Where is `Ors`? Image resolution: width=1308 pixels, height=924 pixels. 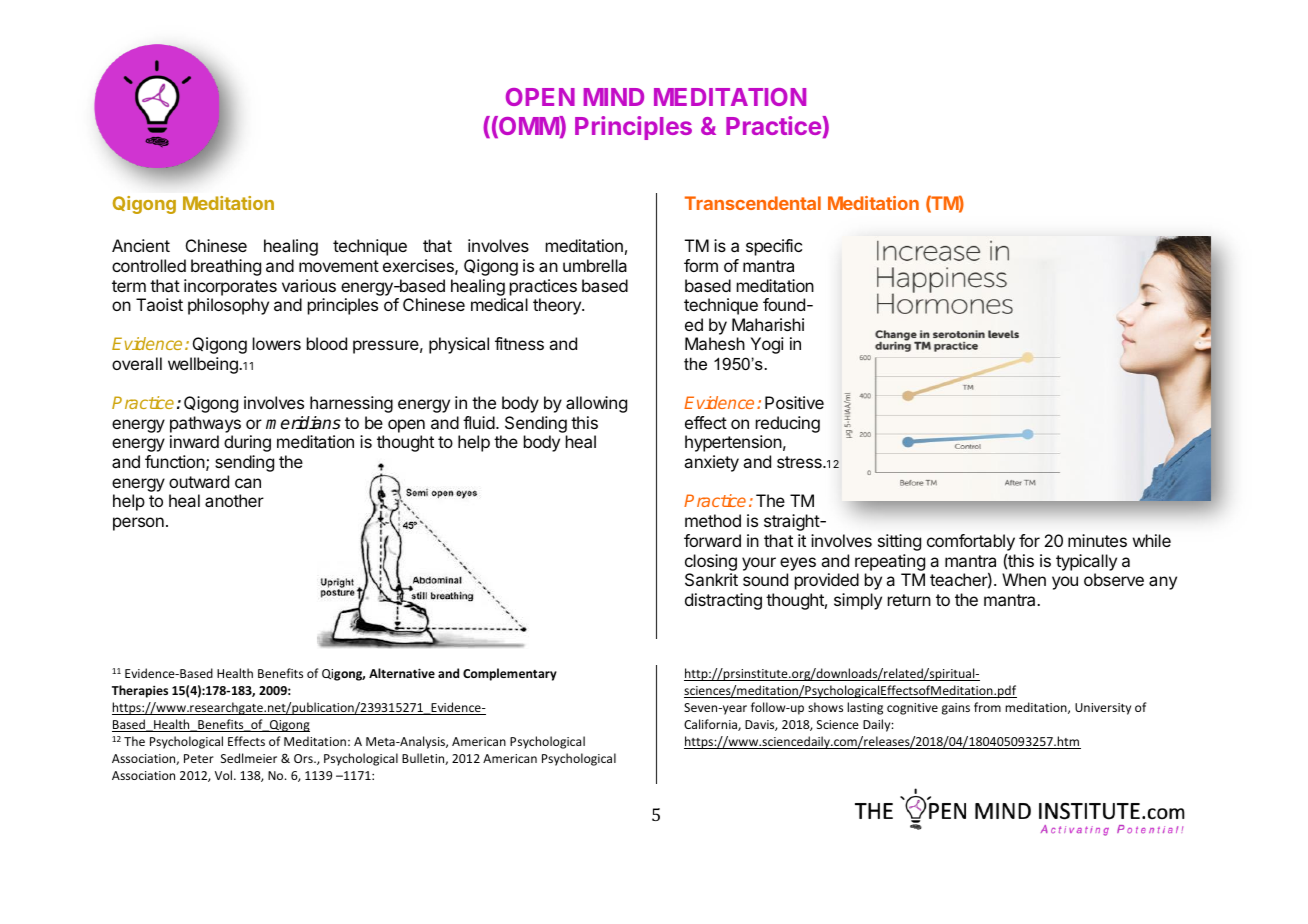 Ors is located at coordinates (304, 758).
